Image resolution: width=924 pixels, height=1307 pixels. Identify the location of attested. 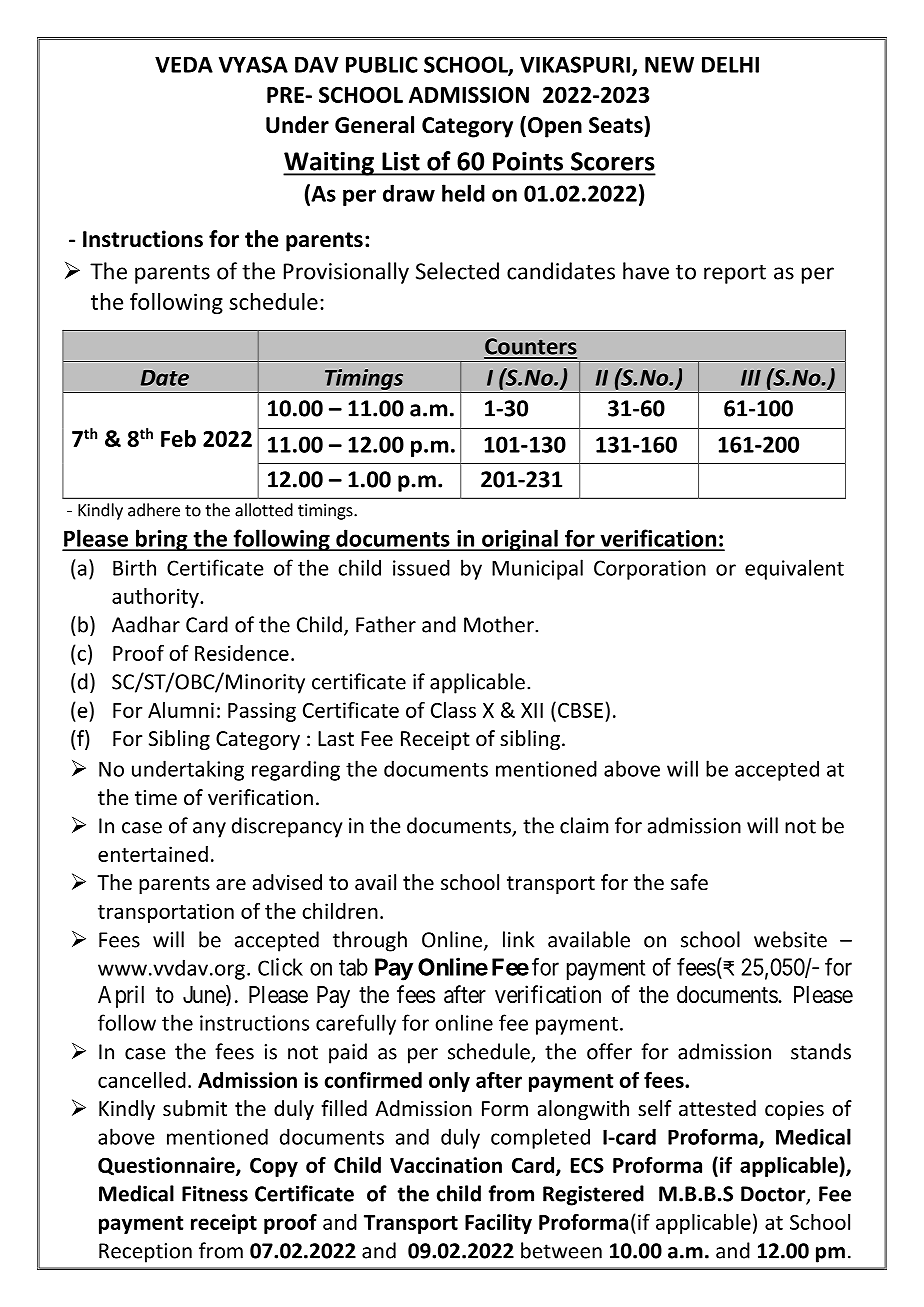
(717, 1108).
